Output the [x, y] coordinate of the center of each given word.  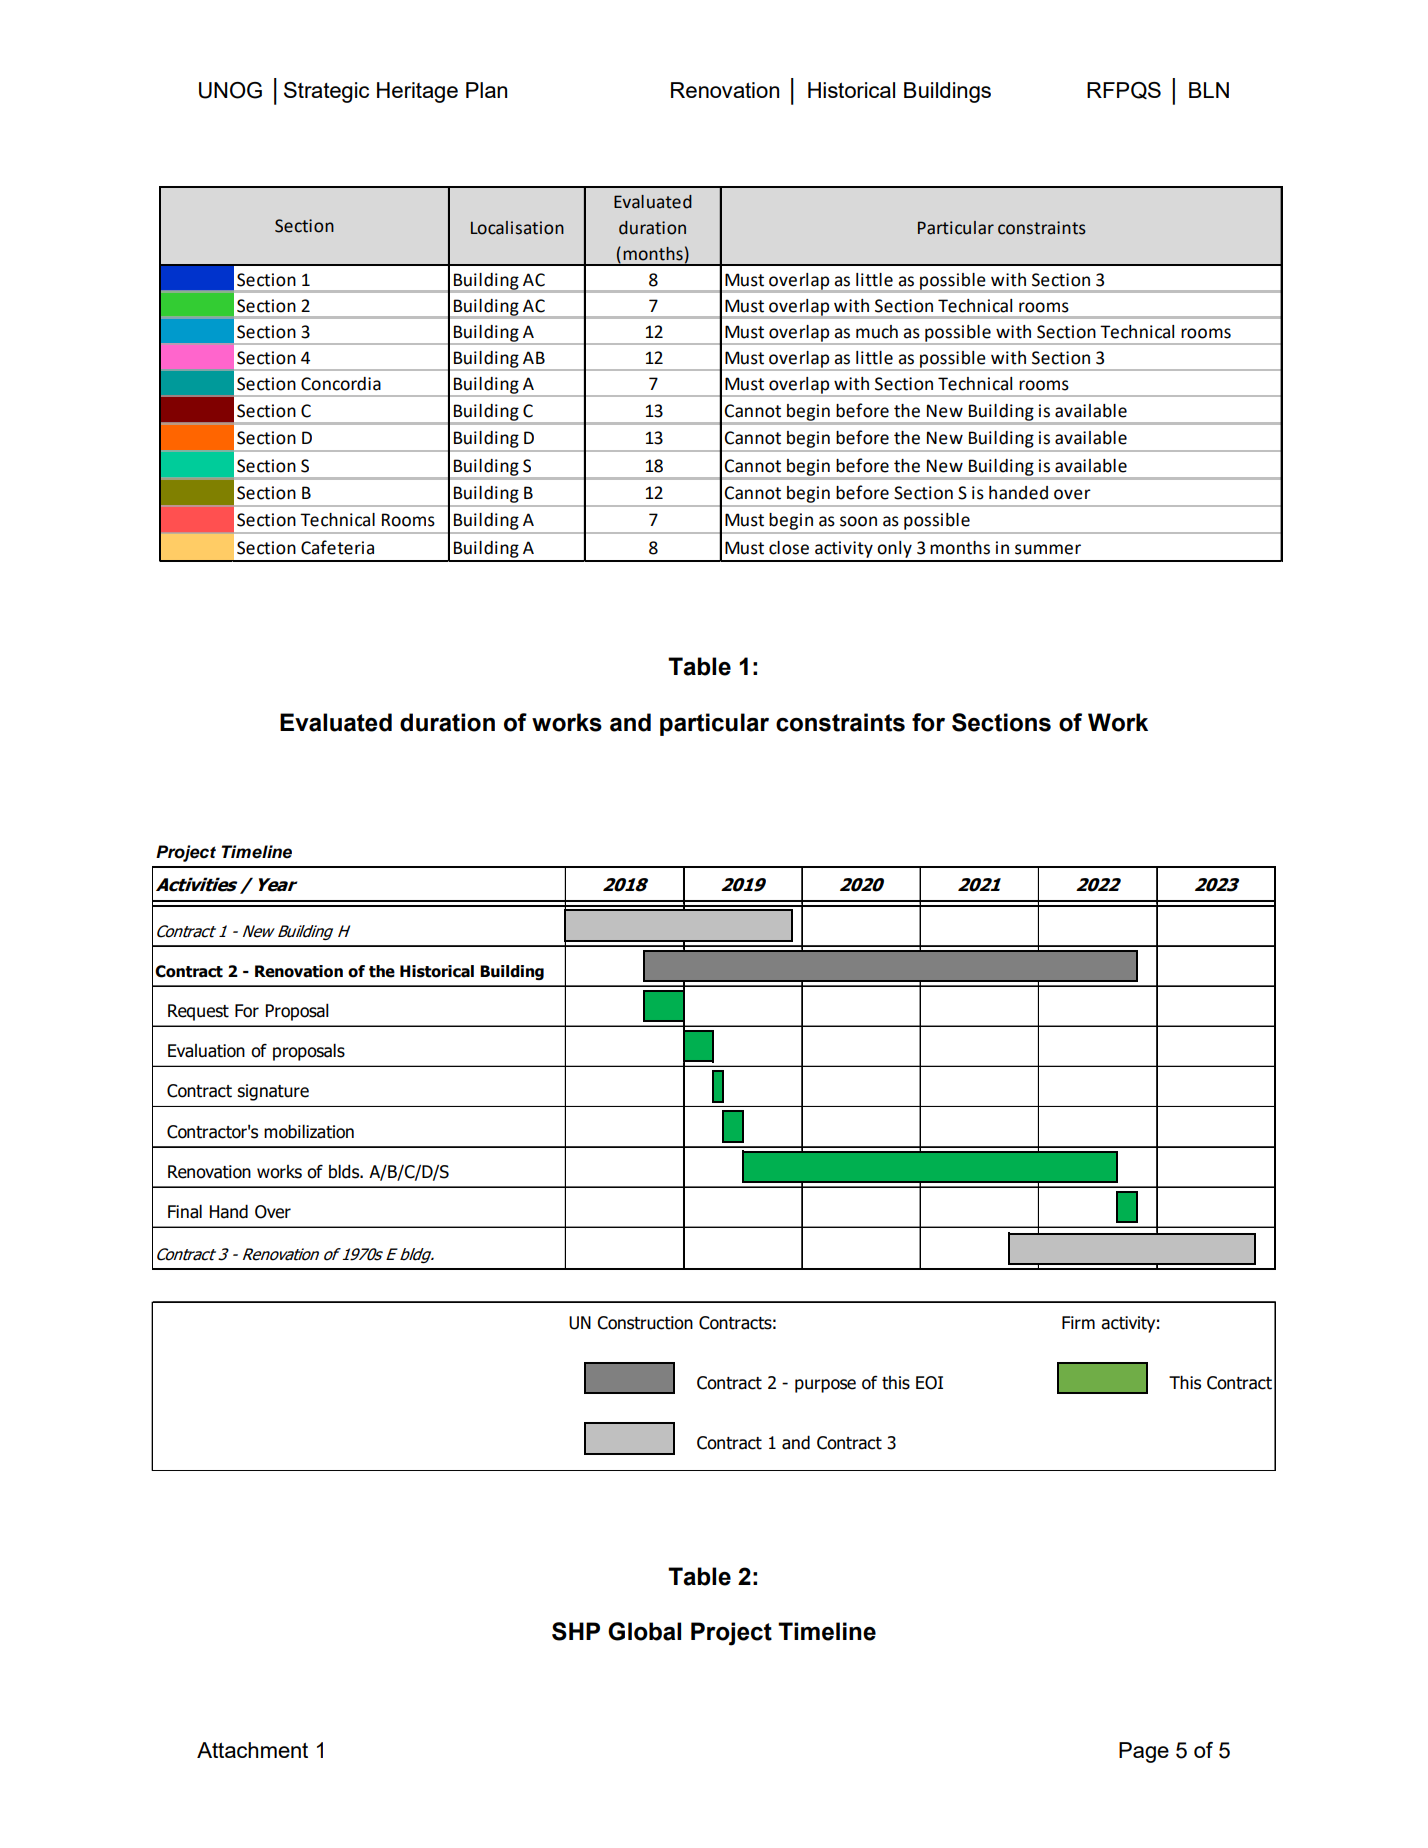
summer [1048, 549]
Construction [645, 1323]
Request [198, 1012]
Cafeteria [337, 547]
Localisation [517, 228]
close [789, 548]
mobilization [309, 1131]
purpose [825, 1386]
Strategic [326, 92]
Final [185, 1211]
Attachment [252, 1750]
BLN [1209, 90]
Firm [1078, 1322]
